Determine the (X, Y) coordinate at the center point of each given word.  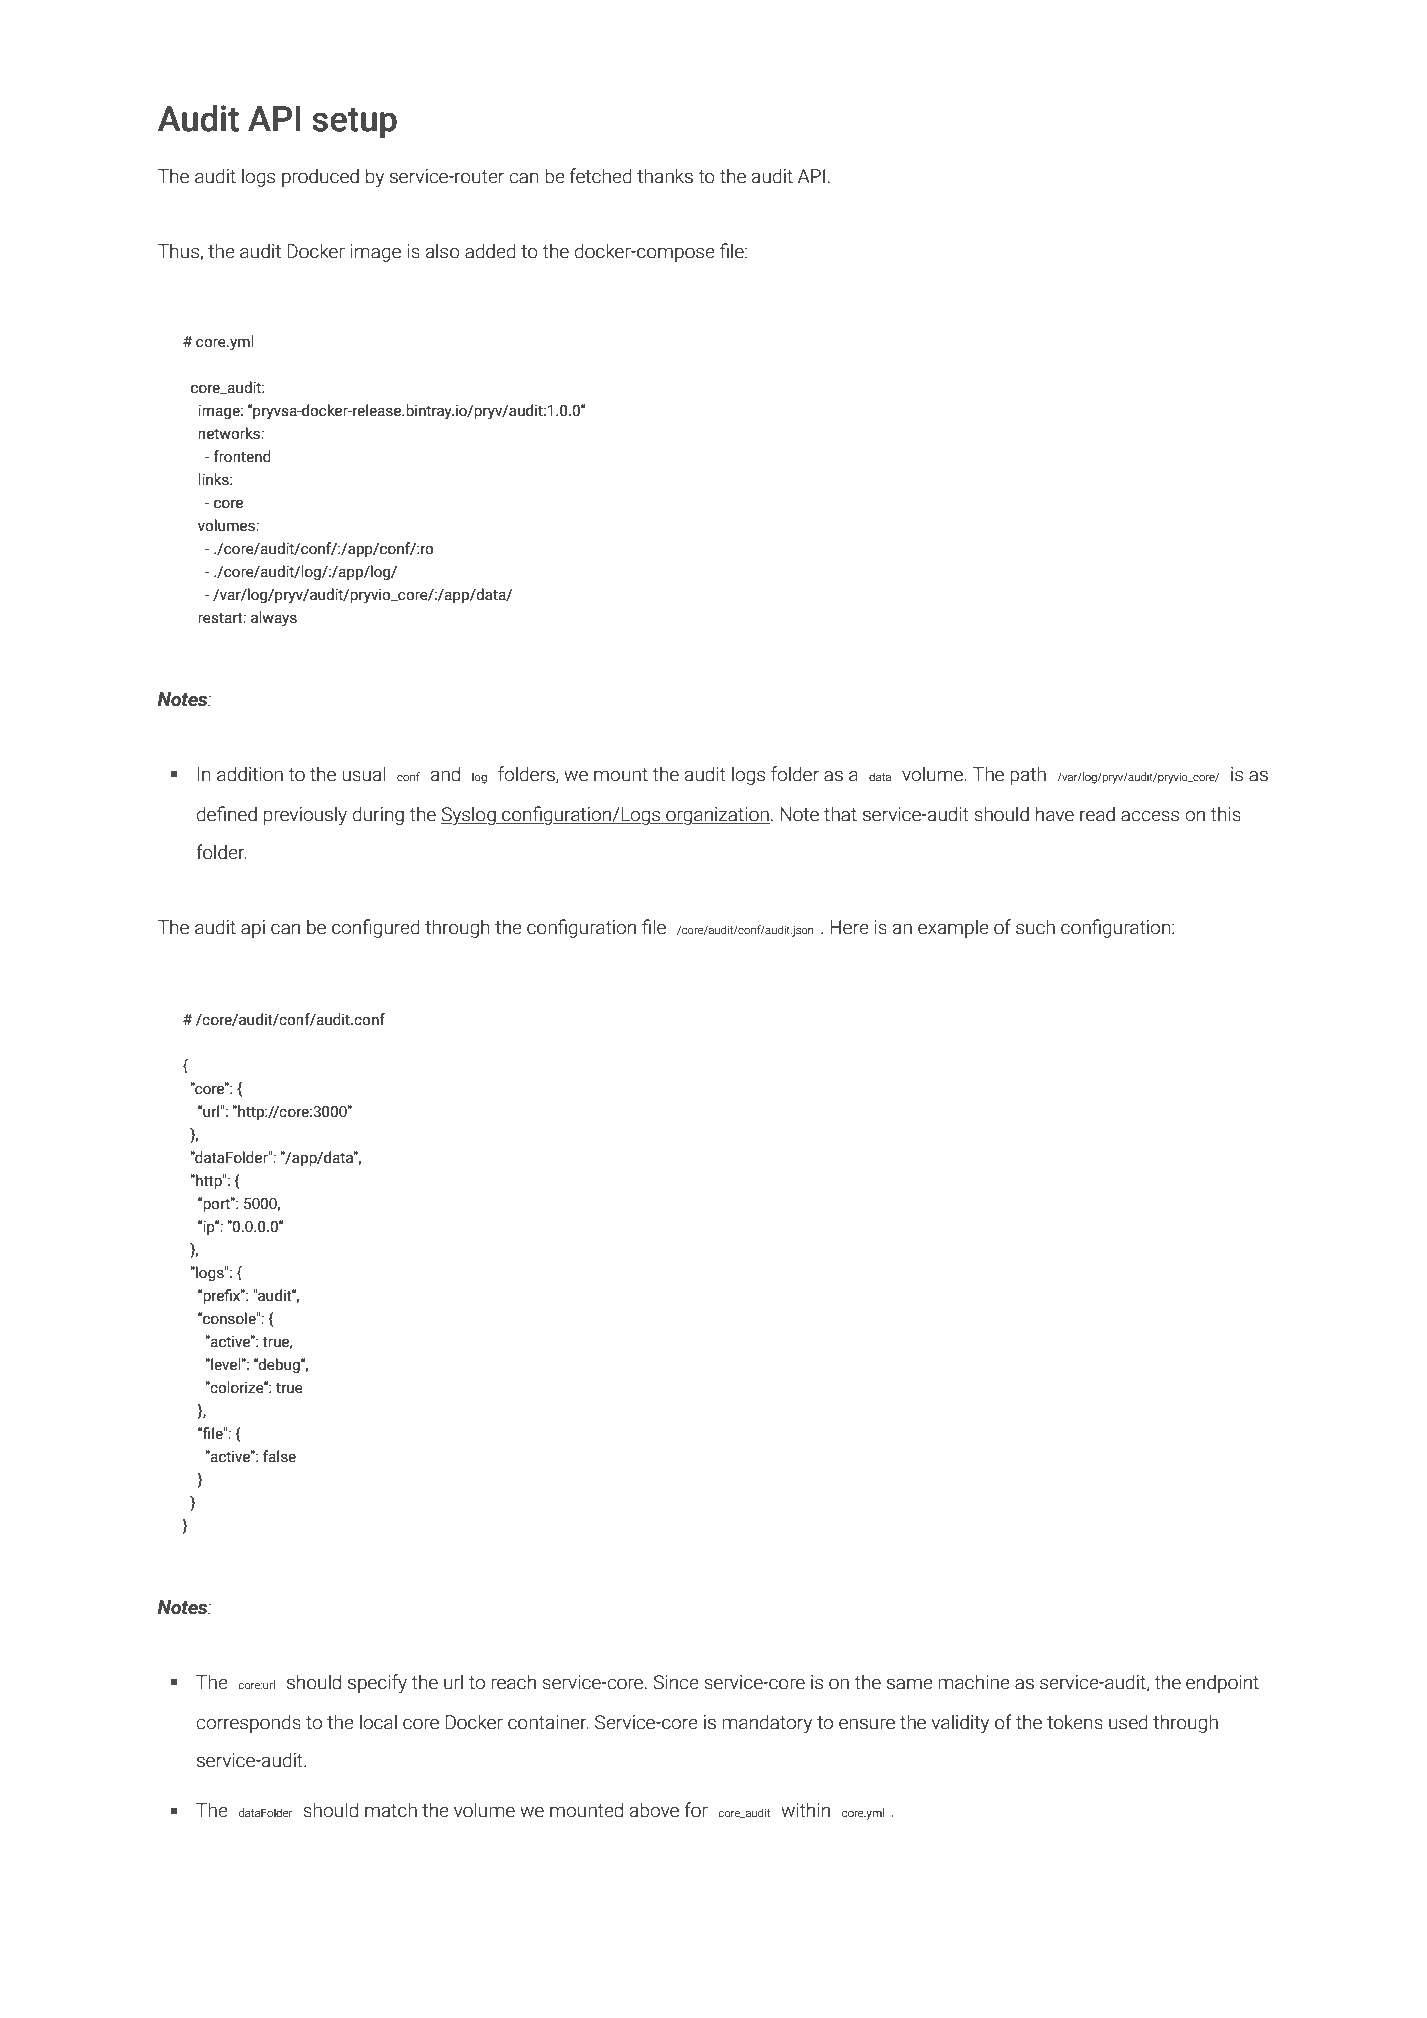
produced (320, 177)
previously (305, 815)
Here (849, 927)
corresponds (248, 1723)
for (696, 1810)
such (1035, 927)
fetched (601, 176)
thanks (665, 176)
